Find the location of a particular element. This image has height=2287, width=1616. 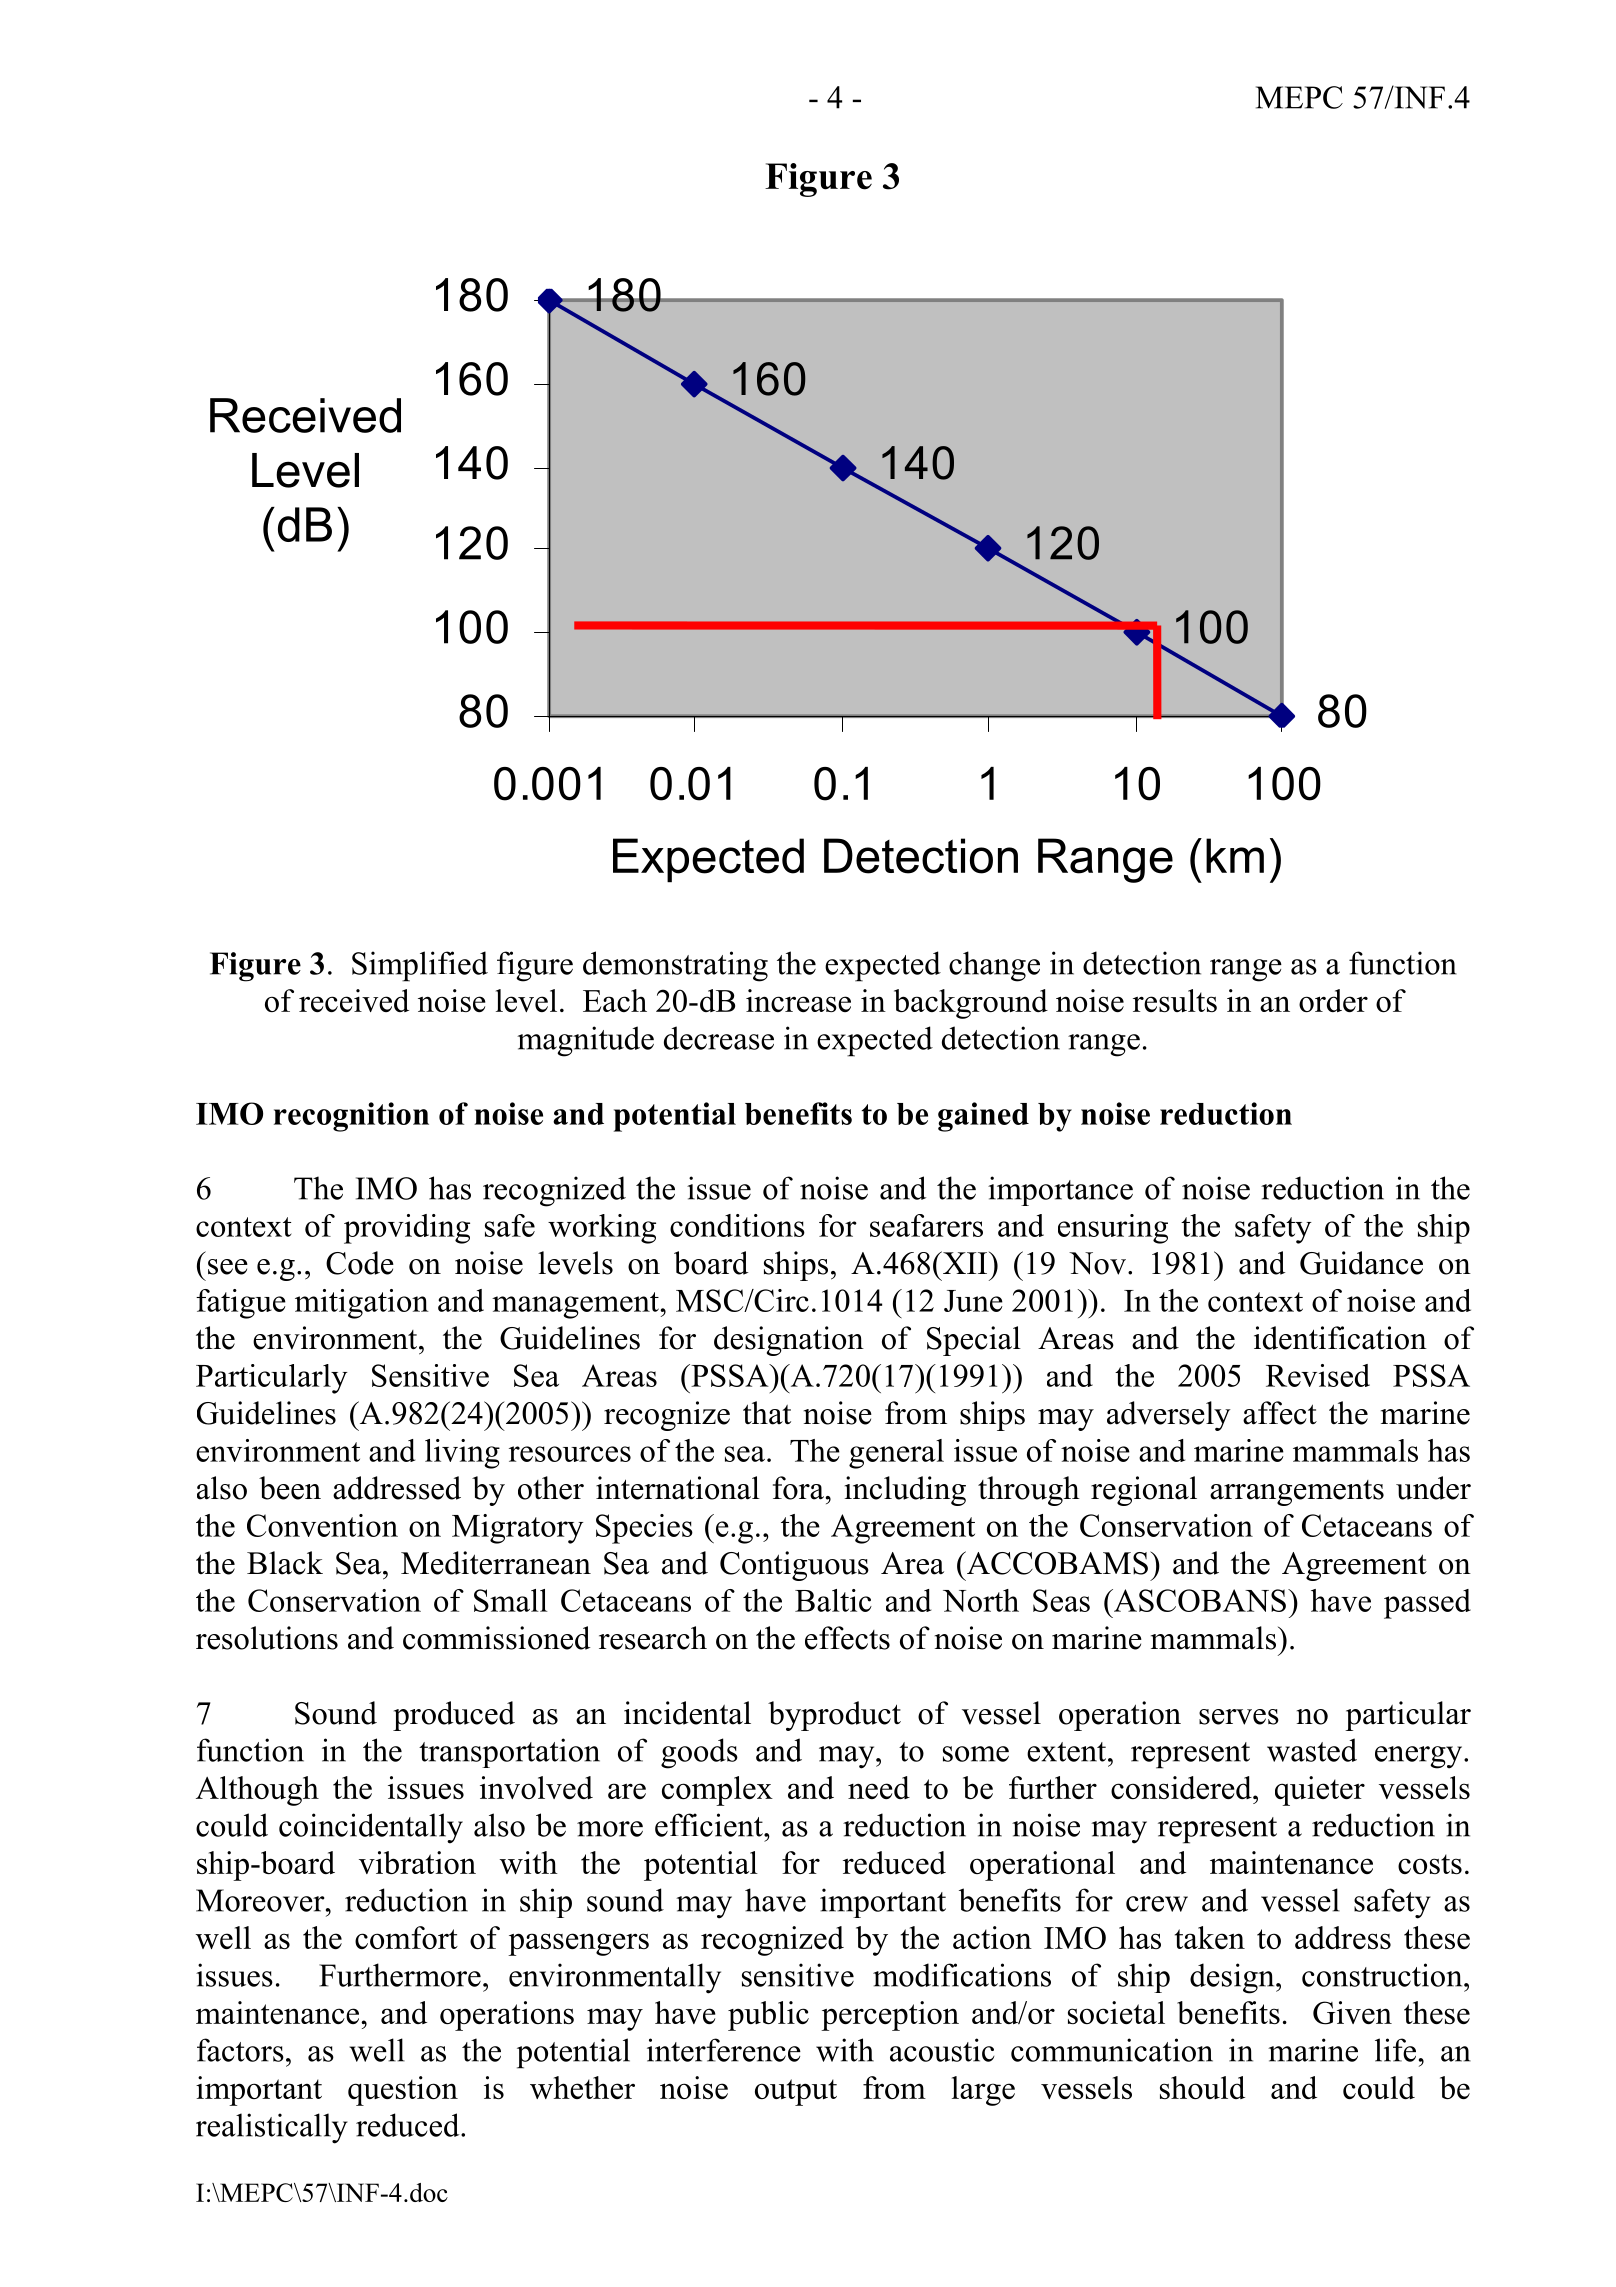

question is located at coordinates (403, 2091).
